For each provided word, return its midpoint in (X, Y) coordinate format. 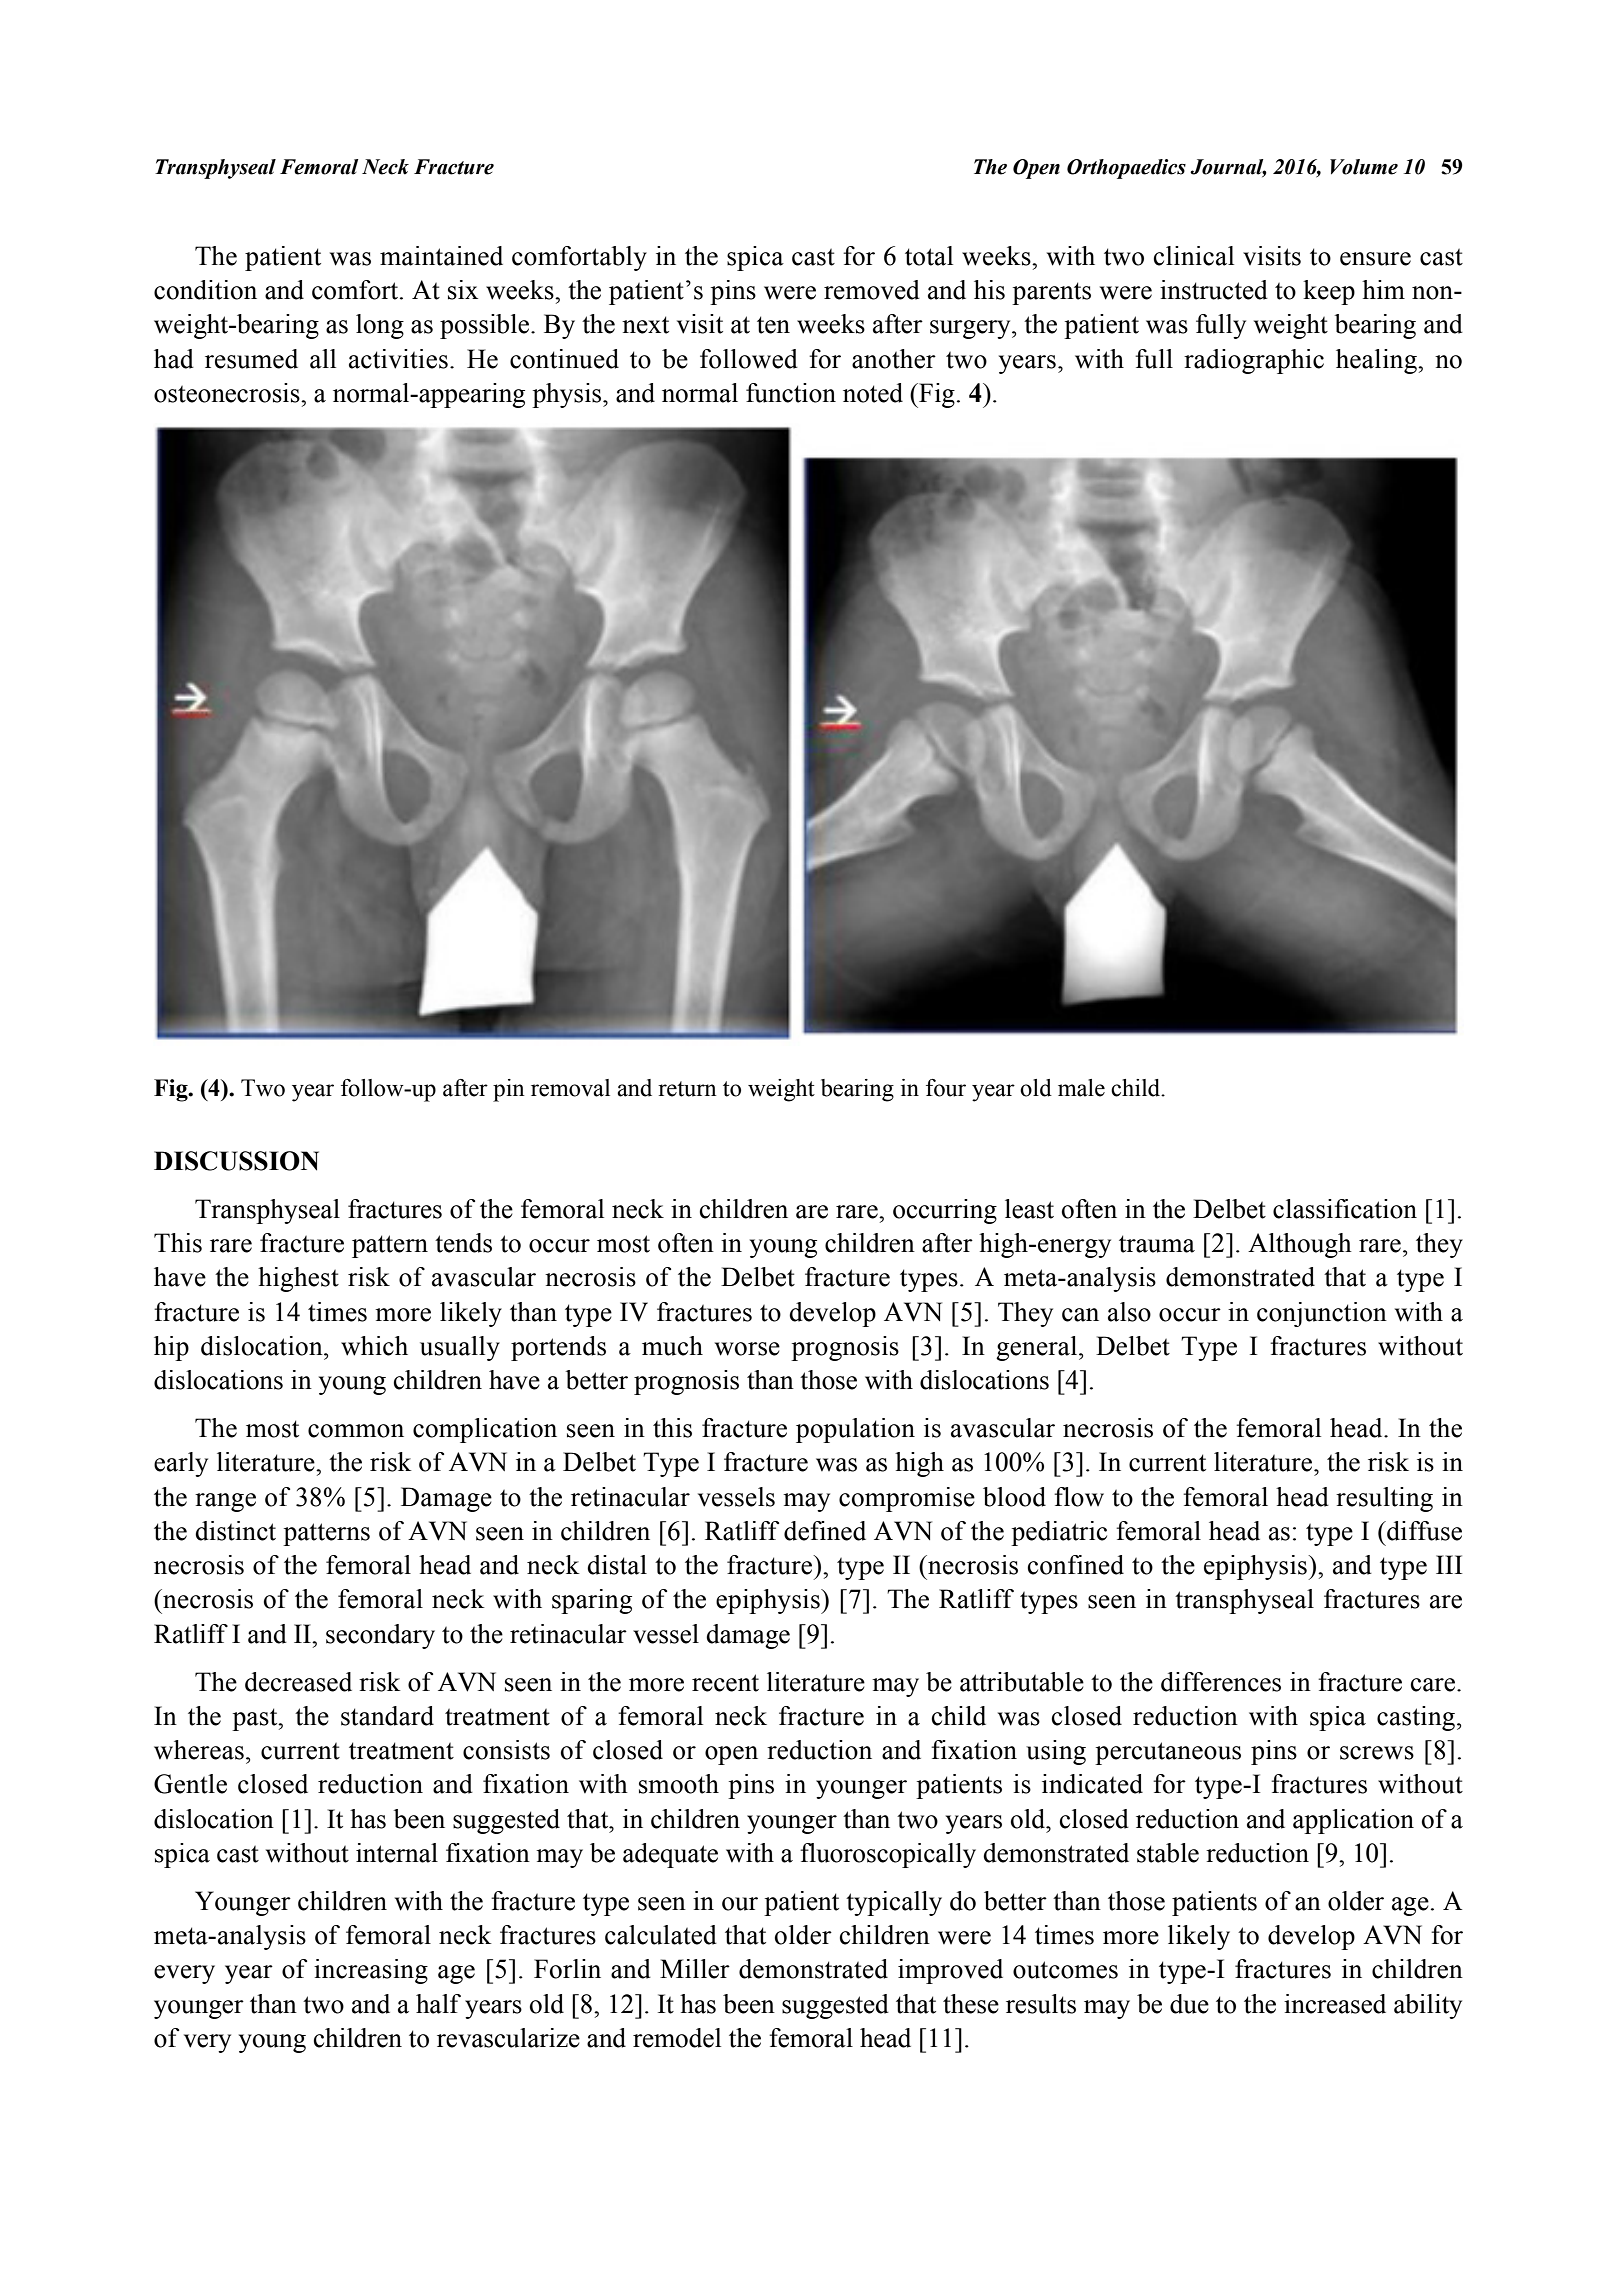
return (687, 1089)
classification (1345, 1209)
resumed (251, 359)
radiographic (1254, 361)
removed (872, 290)
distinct (235, 1531)
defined (825, 1531)
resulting (1384, 1499)
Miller (695, 1969)
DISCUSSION (236, 1161)
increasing (371, 1971)
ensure (1375, 259)
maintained (441, 256)
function (791, 393)
